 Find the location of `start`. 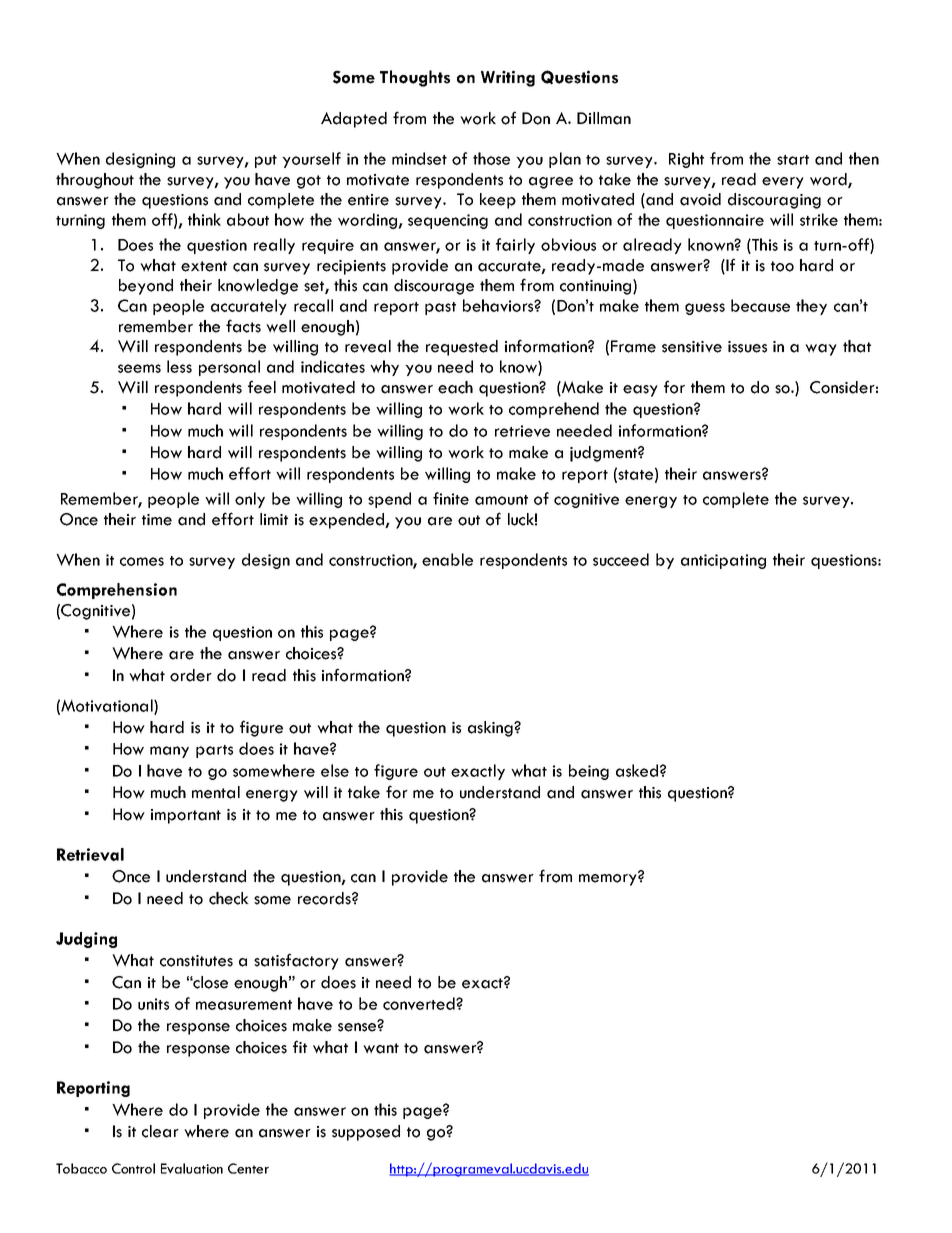

start is located at coordinates (793, 160).
